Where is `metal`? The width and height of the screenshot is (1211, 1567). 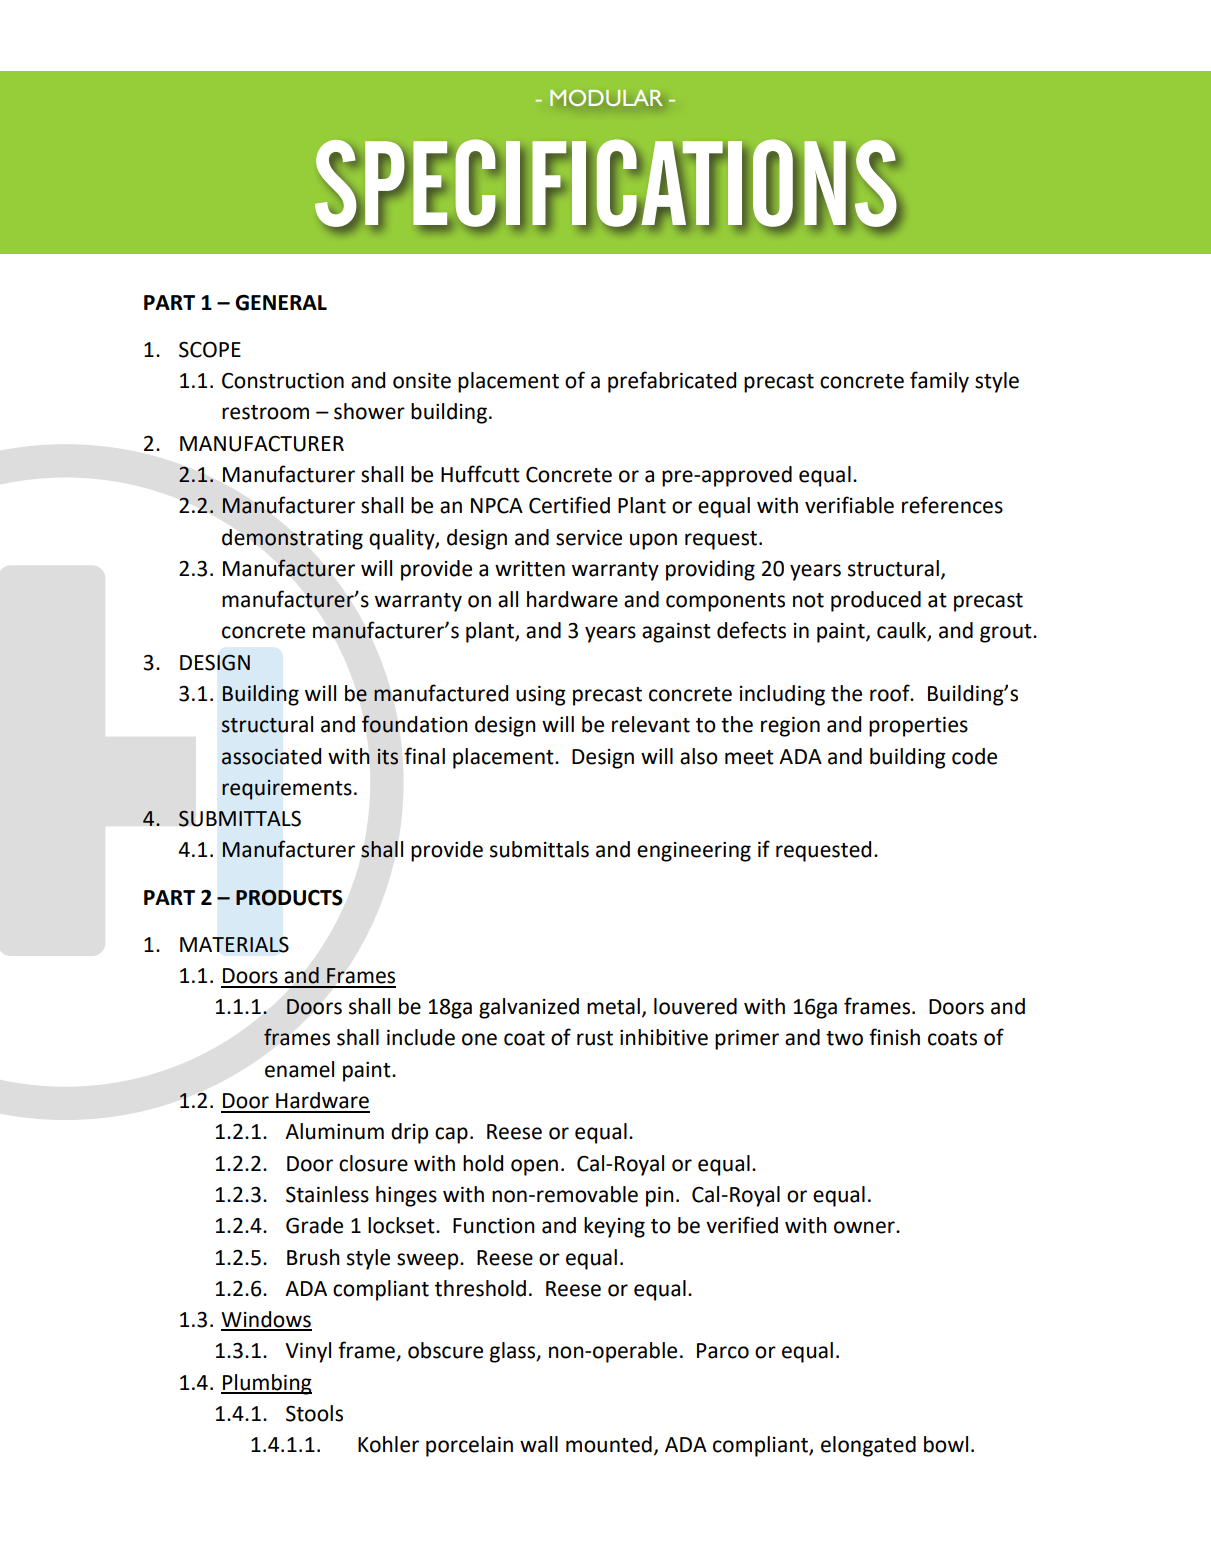 metal is located at coordinates (613, 1006).
